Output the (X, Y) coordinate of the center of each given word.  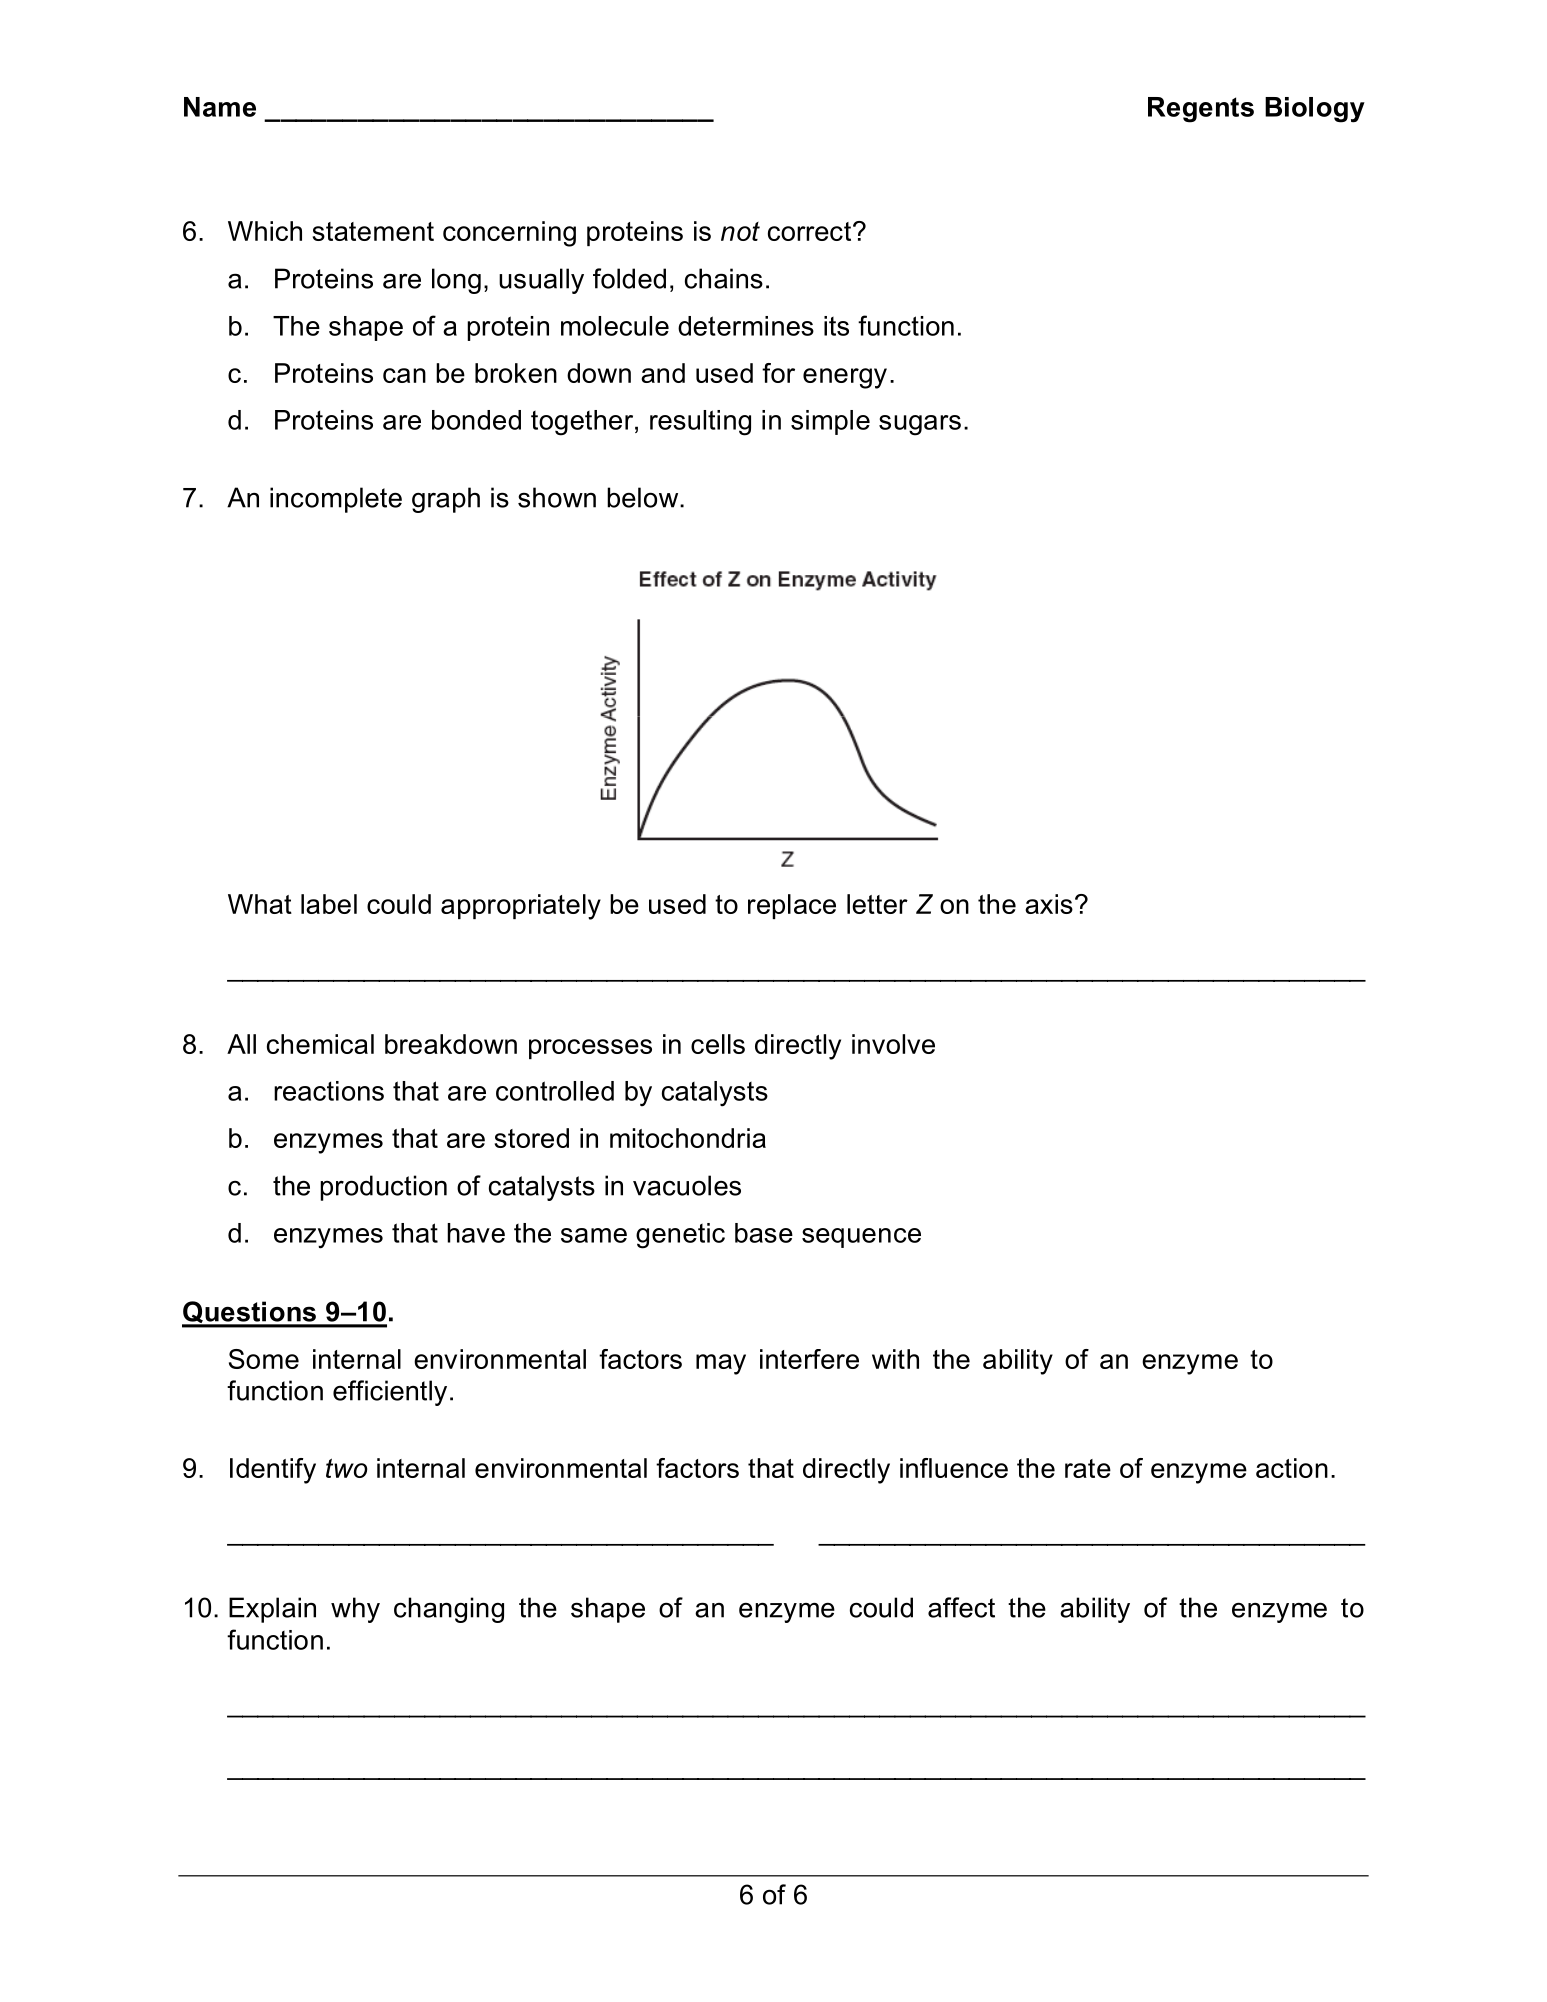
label (329, 904)
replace (792, 906)
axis (1049, 904)
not (740, 231)
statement (373, 231)
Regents (1201, 110)
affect (961, 1607)
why (355, 1610)
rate (1088, 1468)
